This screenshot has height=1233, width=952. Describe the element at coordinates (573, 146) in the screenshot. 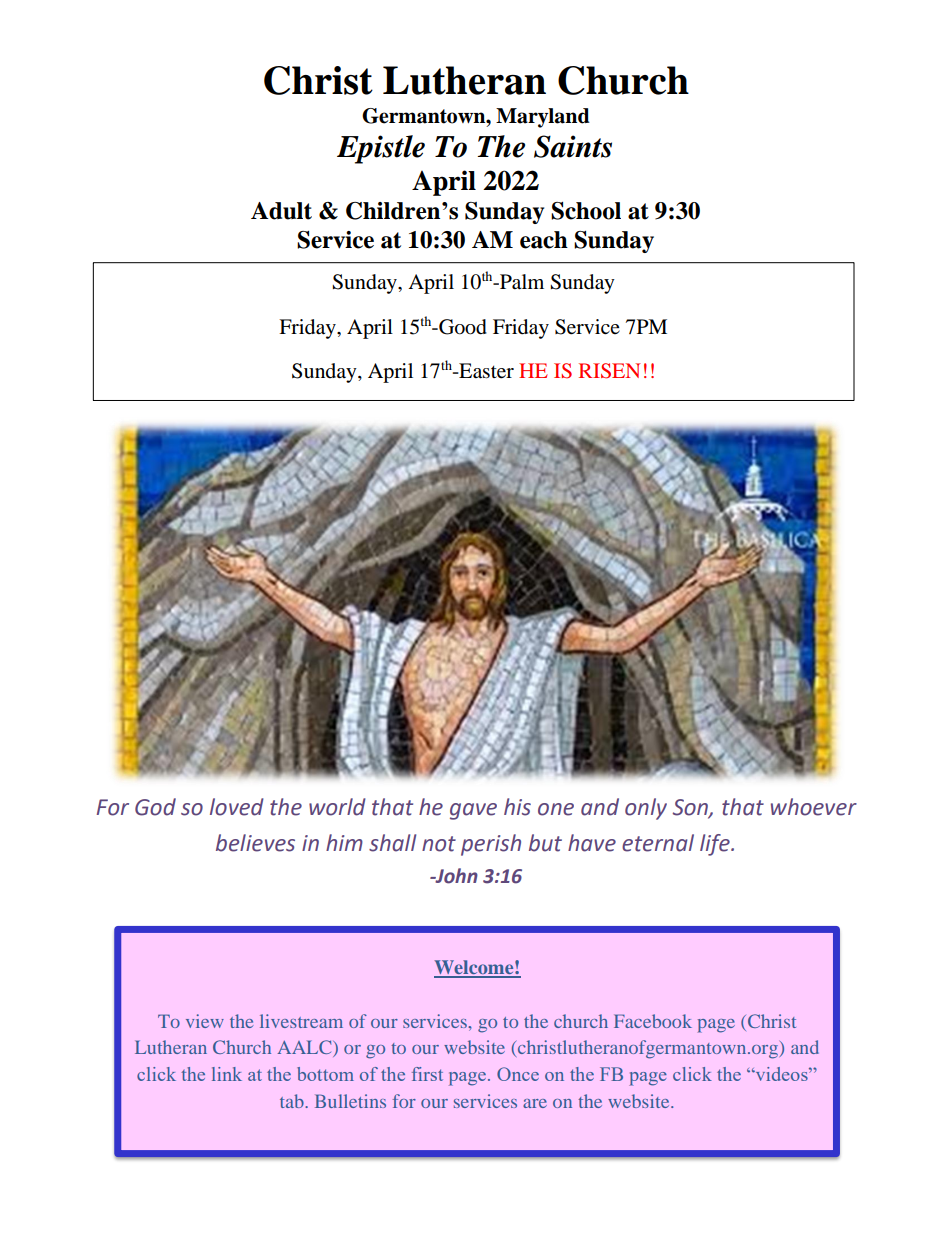

I see `Saints` at that location.
